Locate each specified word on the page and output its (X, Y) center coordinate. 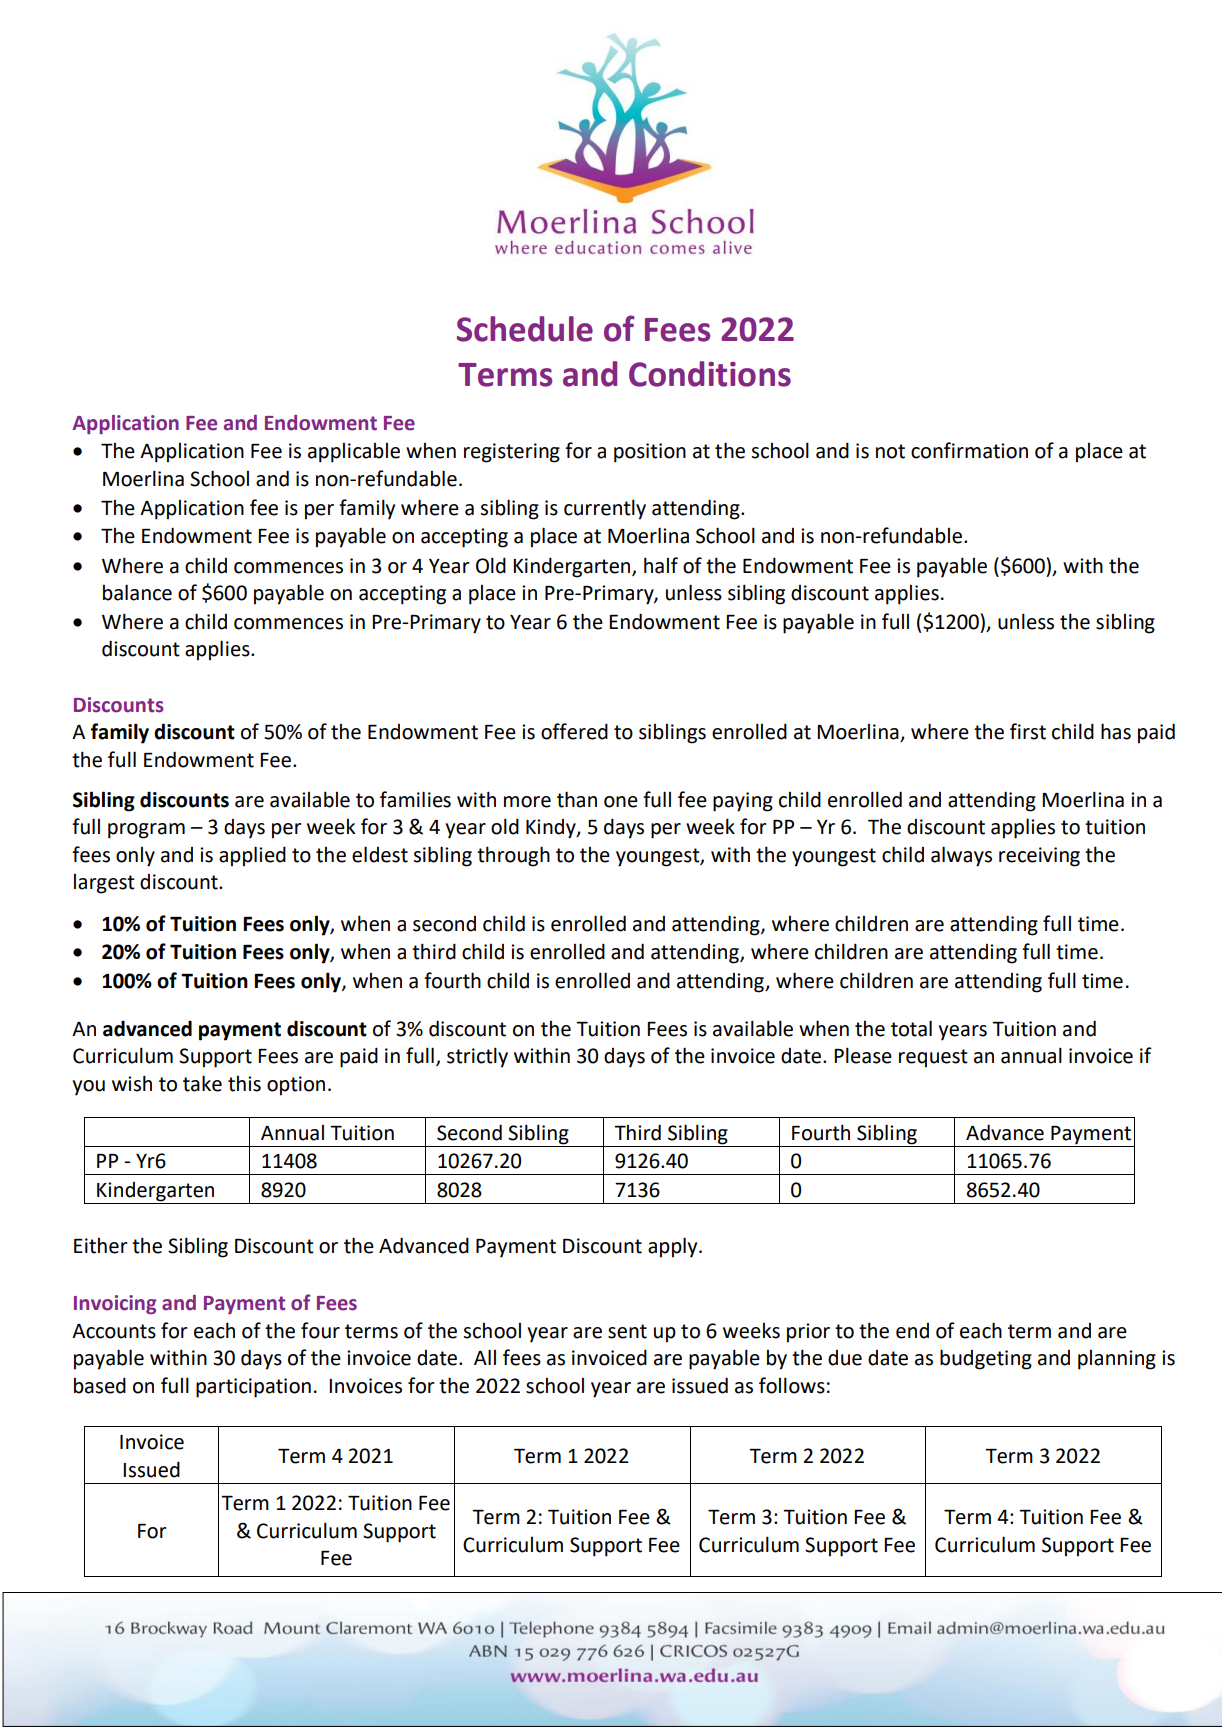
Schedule (525, 329)
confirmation (969, 450)
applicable (354, 453)
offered (574, 731)
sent (627, 1331)
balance (137, 592)
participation (253, 1388)
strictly (477, 1057)
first (1028, 731)
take (202, 1083)
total (911, 1028)
